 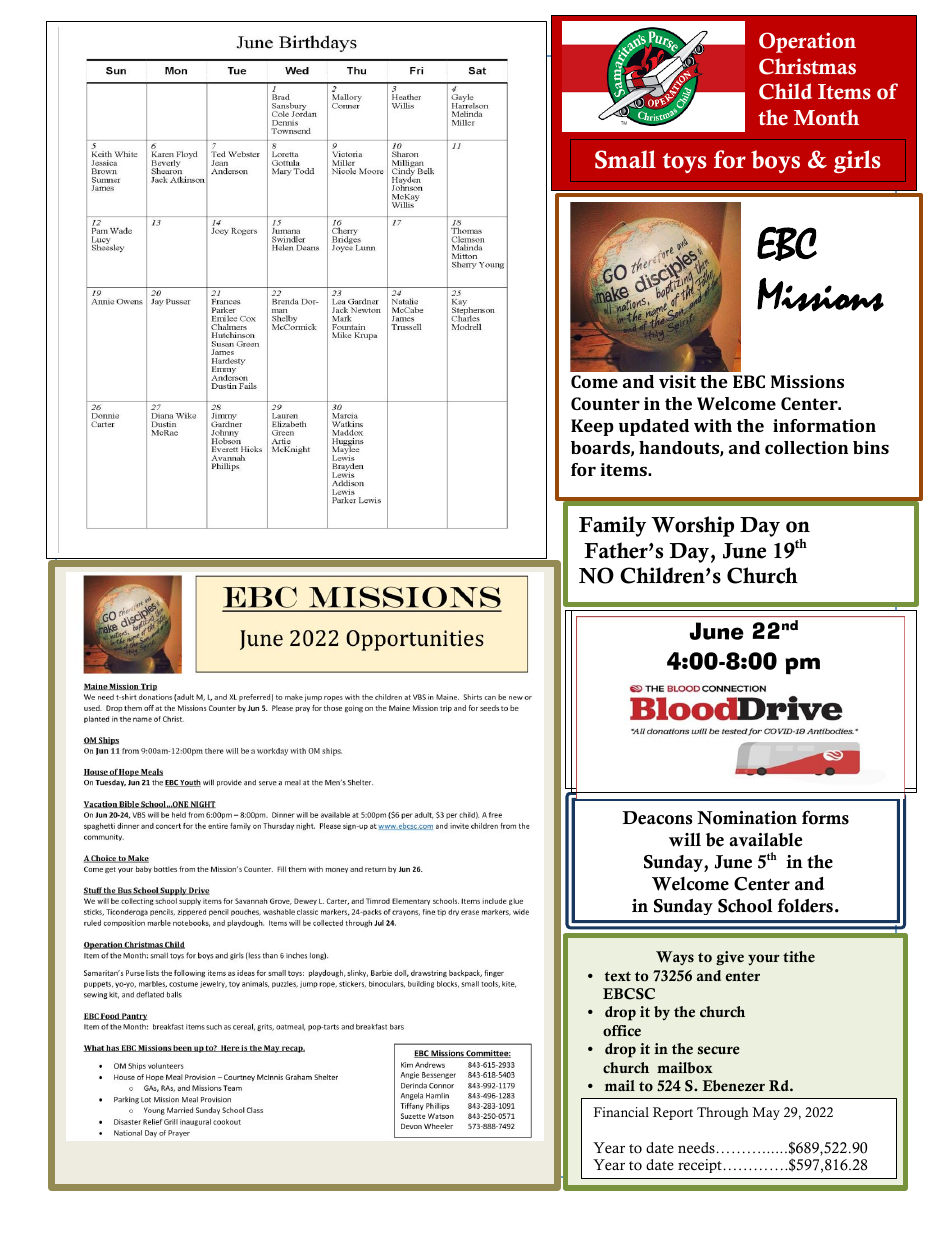 What do you see at coordinates (747, 818) in the image?
I see `Nomination` at bounding box center [747, 818].
